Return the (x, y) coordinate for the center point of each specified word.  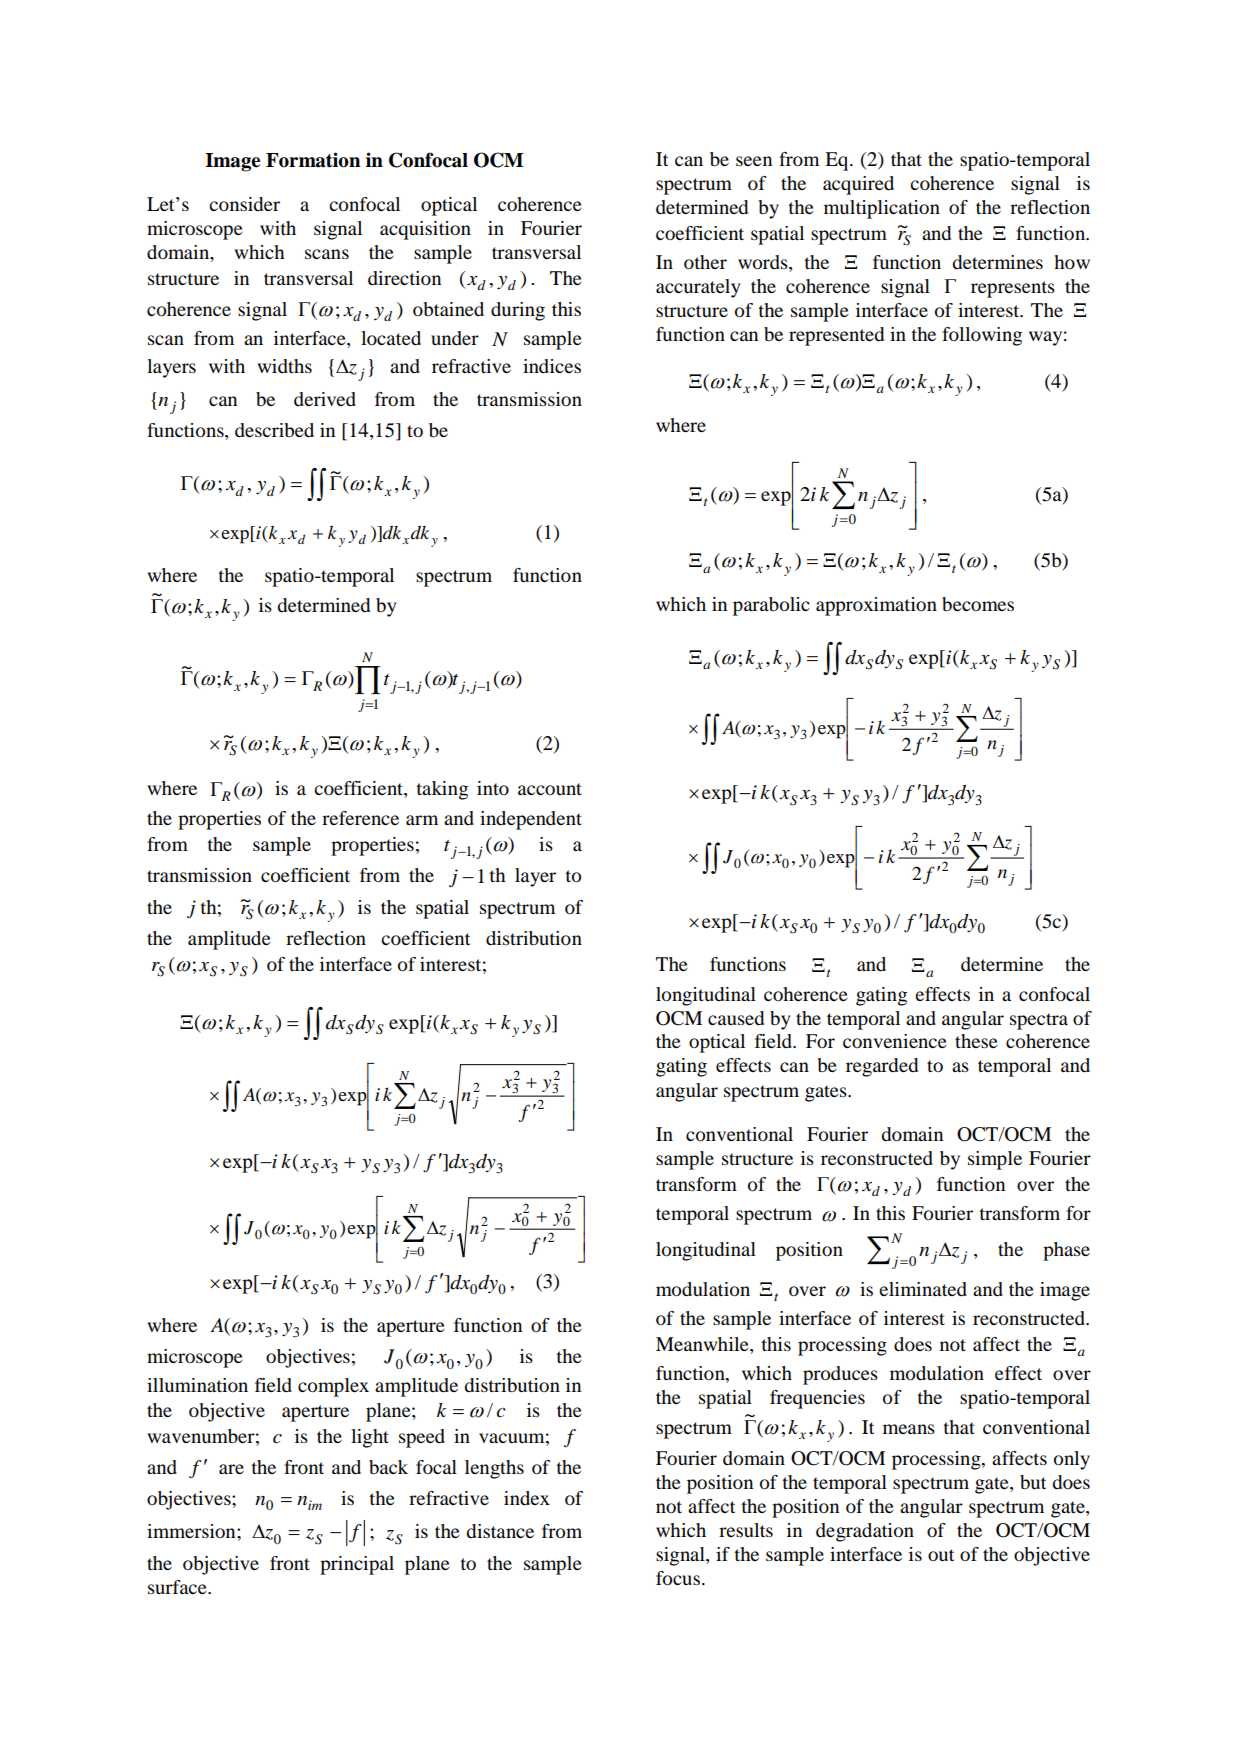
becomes (978, 604)
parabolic (771, 606)
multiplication (882, 209)
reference (360, 818)
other (705, 262)
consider (244, 204)
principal (357, 1565)
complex (333, 1387)
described (274, 430)
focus (678, 1578)
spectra (1039, 1021)
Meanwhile (703, 1344)
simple (995, 1160)
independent (531, 820)
